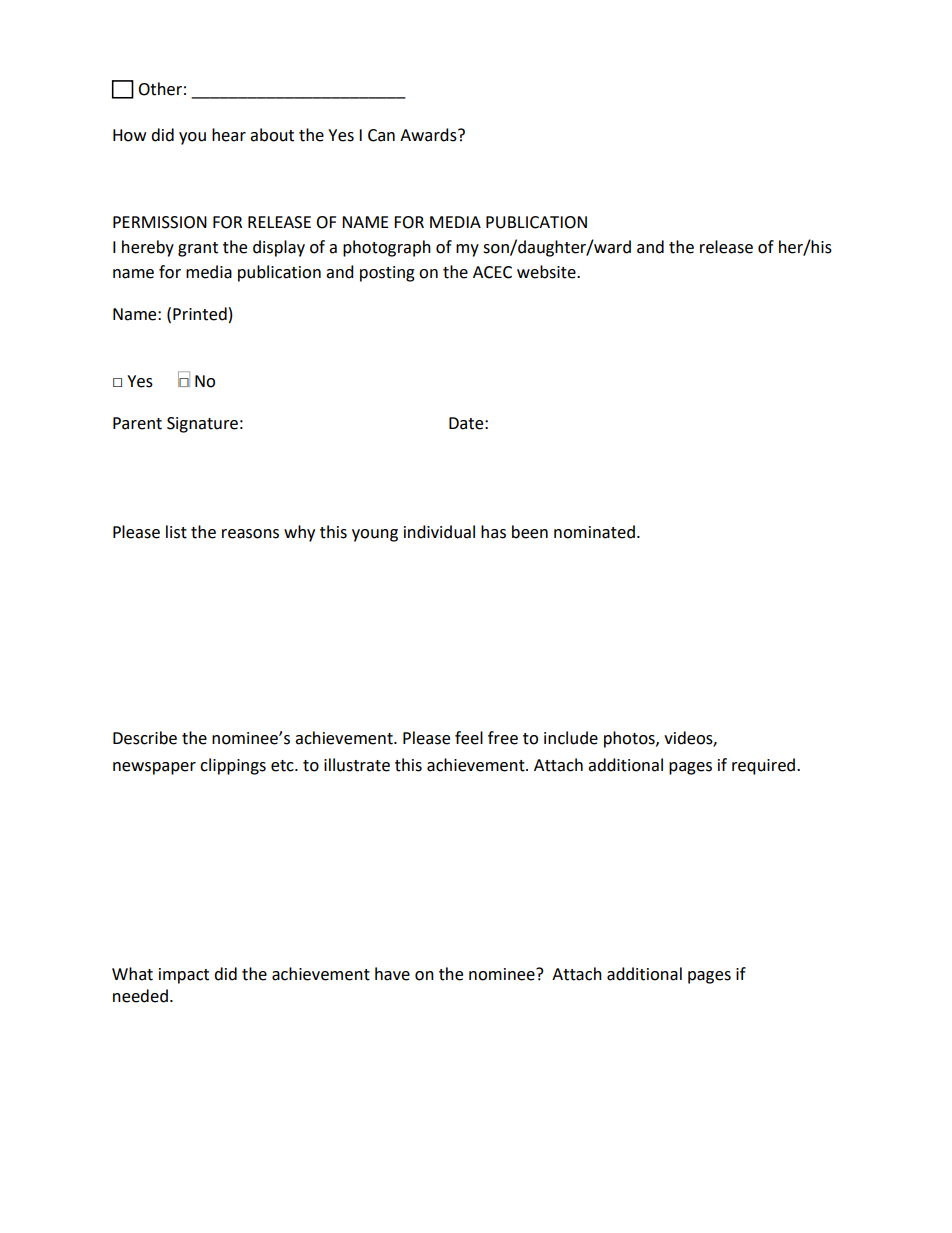 This page has height=1233, width=952. I want to click on website, so click(547, 272).
